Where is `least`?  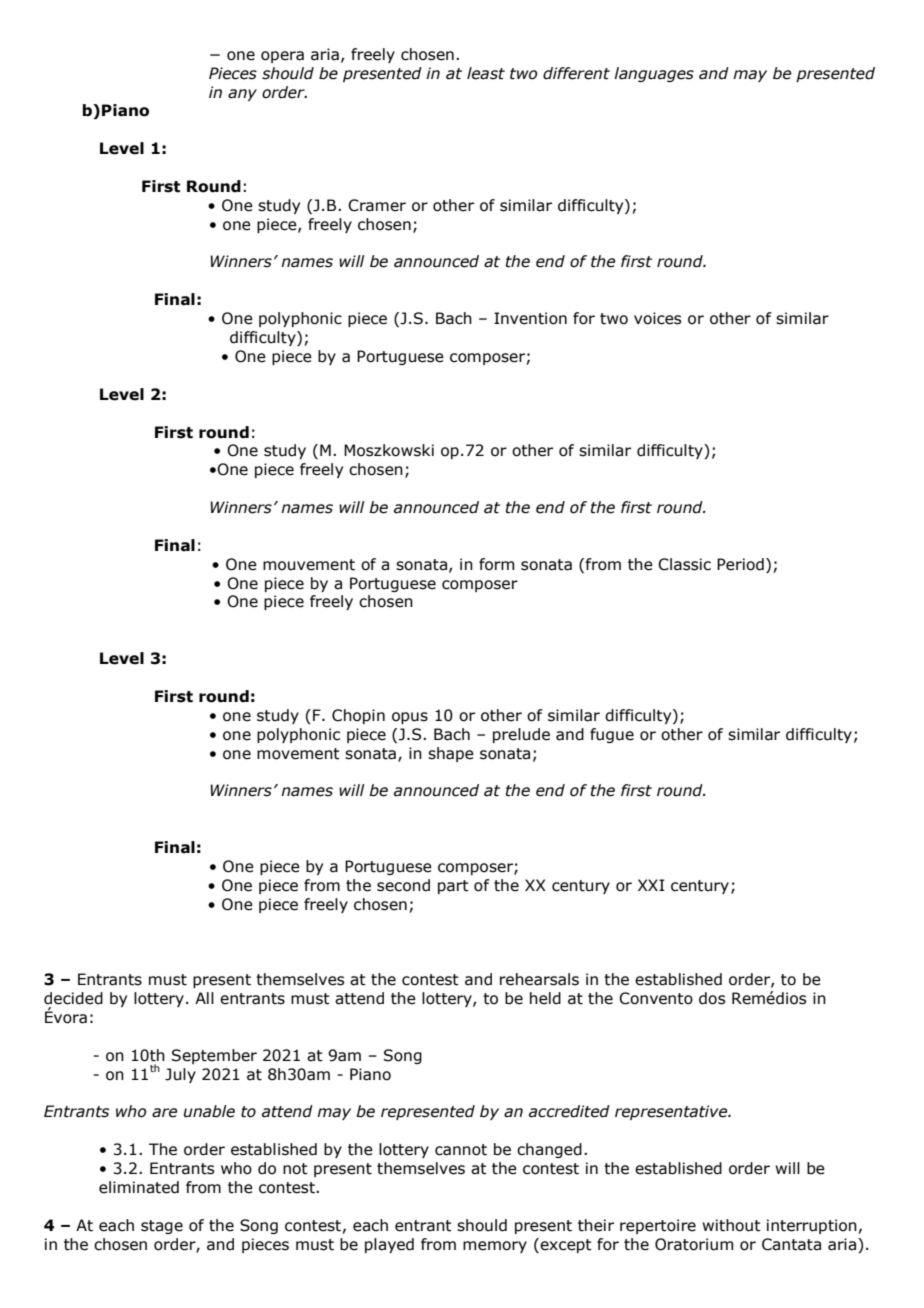 least is located at coordinates (486, 73).
